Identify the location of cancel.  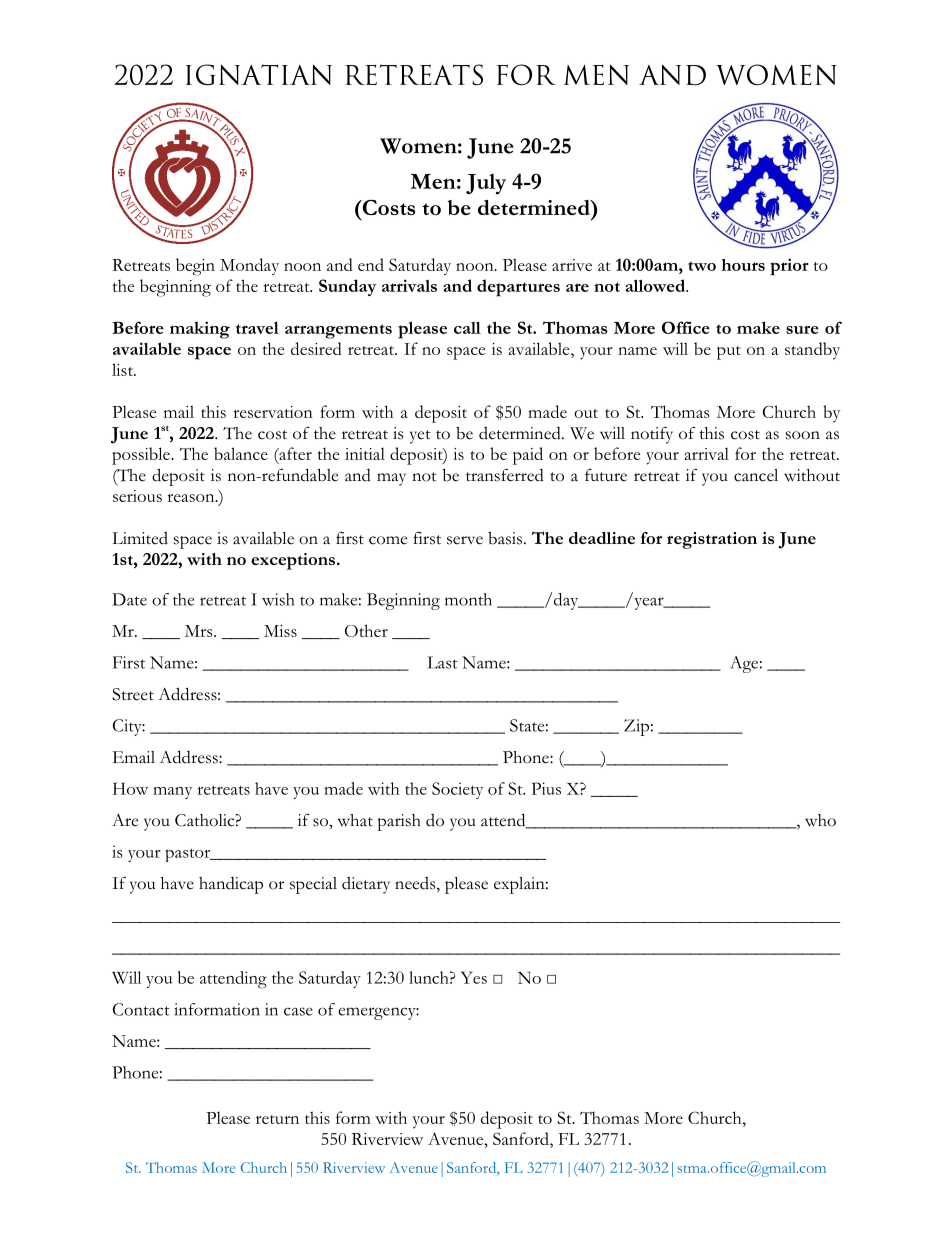
(756, 475).
